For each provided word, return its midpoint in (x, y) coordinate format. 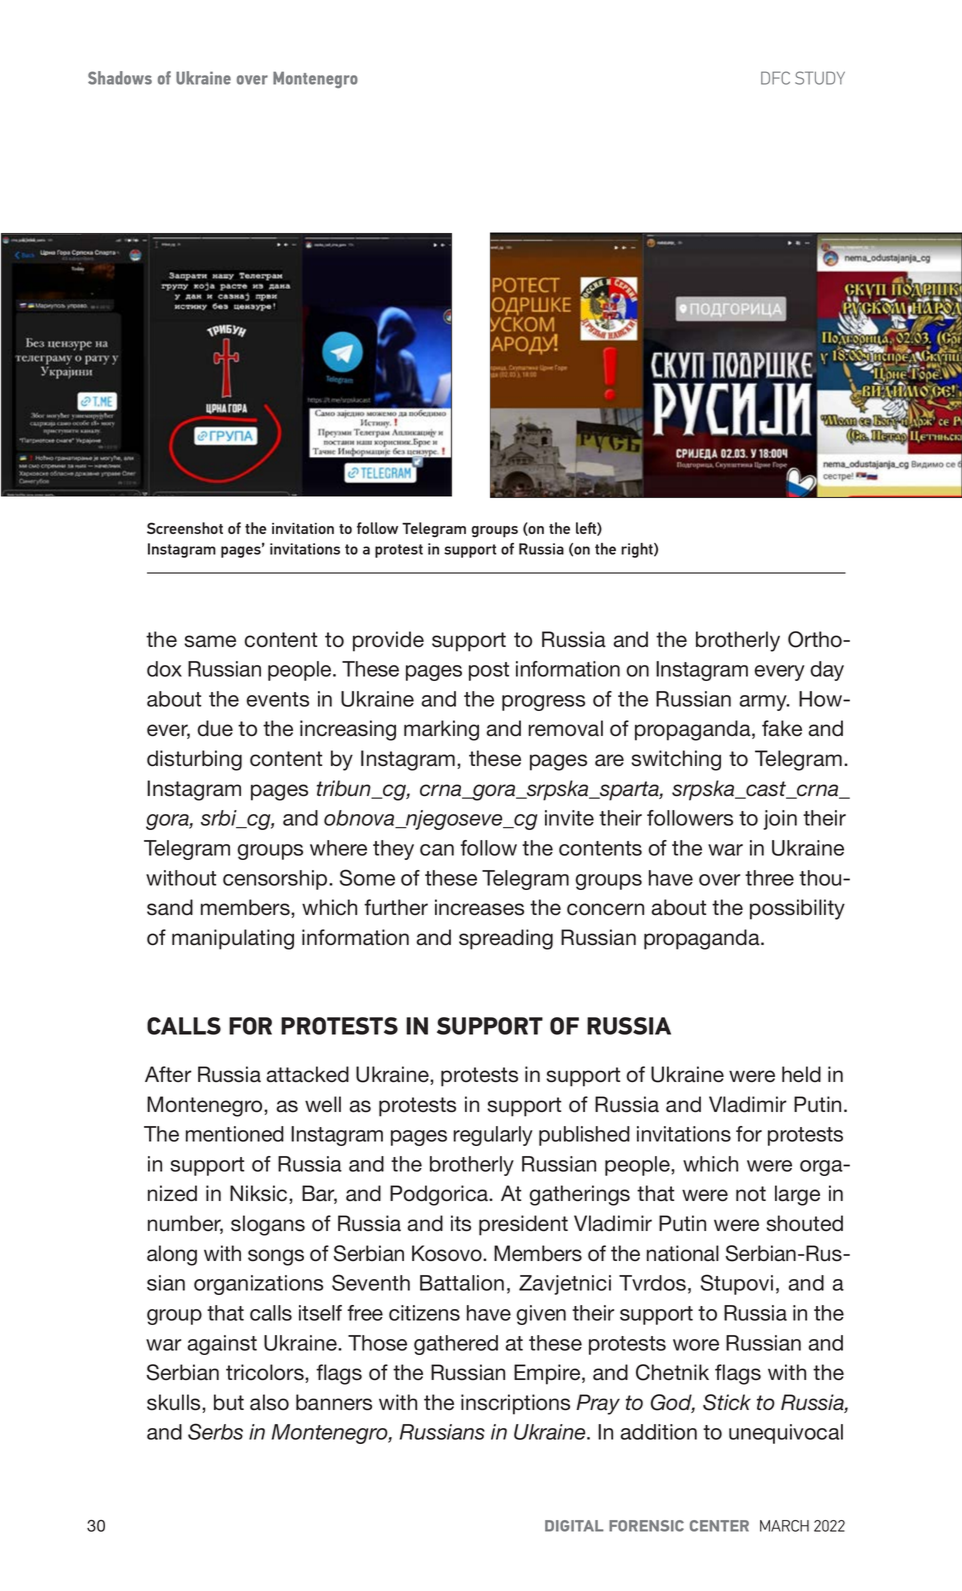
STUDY (820, 78)
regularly (493, 1136)
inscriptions (515, 1404)
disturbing (194, 760)
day (827, 671)
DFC (775, 78)
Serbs (215, 1431)
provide (388, 641)
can (437, 850)
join (780, 820)
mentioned (235, 1134)
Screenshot (185, 528)
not (751, 1194)
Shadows (120, 78)
